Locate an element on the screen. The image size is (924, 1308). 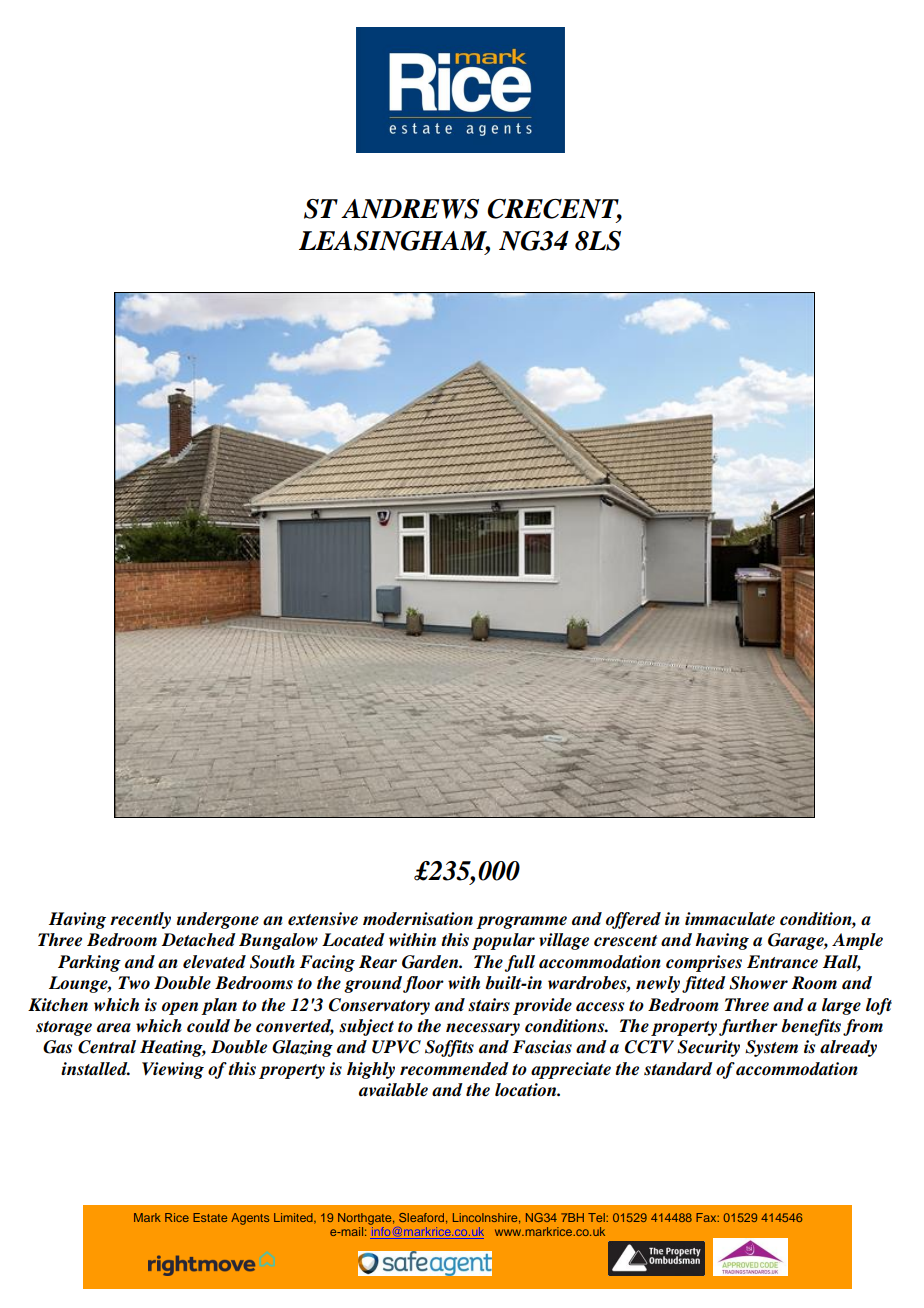
programme is located at coordinates (521, 922).
